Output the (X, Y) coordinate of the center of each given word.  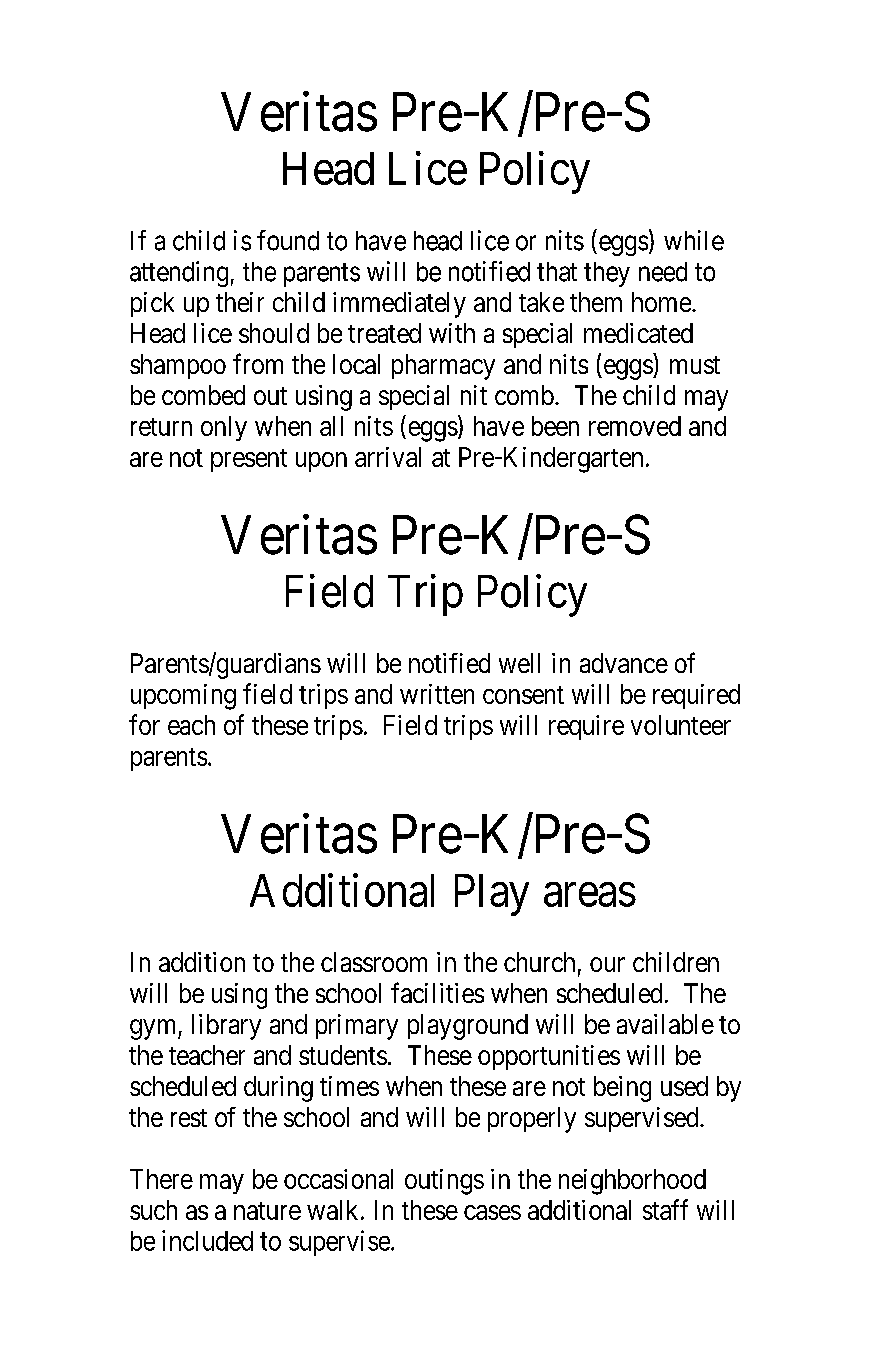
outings (444, 1182)
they (607, 274)
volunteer (681, 725)
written (437, 694)
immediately (399, 305)
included (207, 1240)
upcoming (183, 697)
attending (179, 274)
